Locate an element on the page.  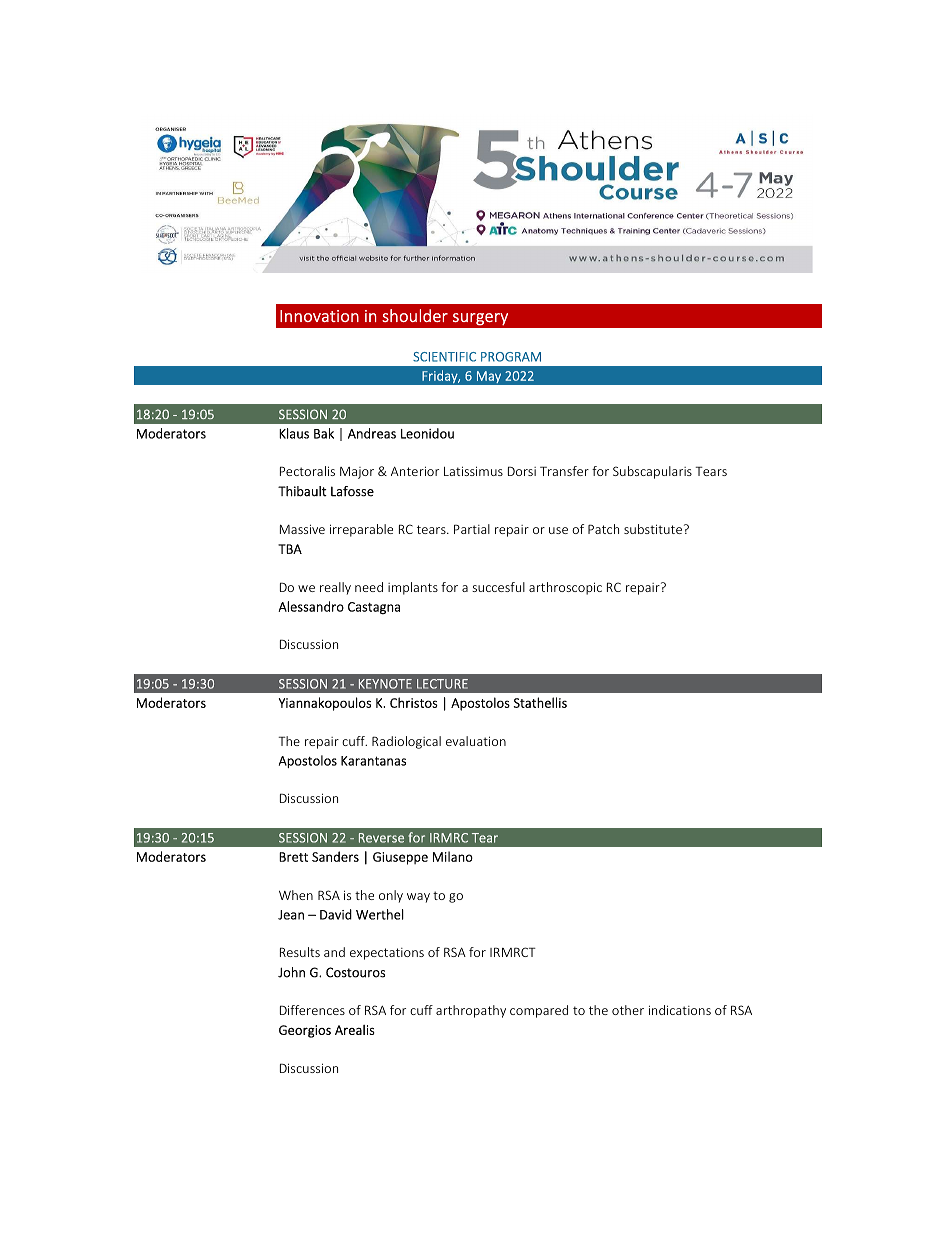
KEYNOTE is located at coordinates (385, 684).
